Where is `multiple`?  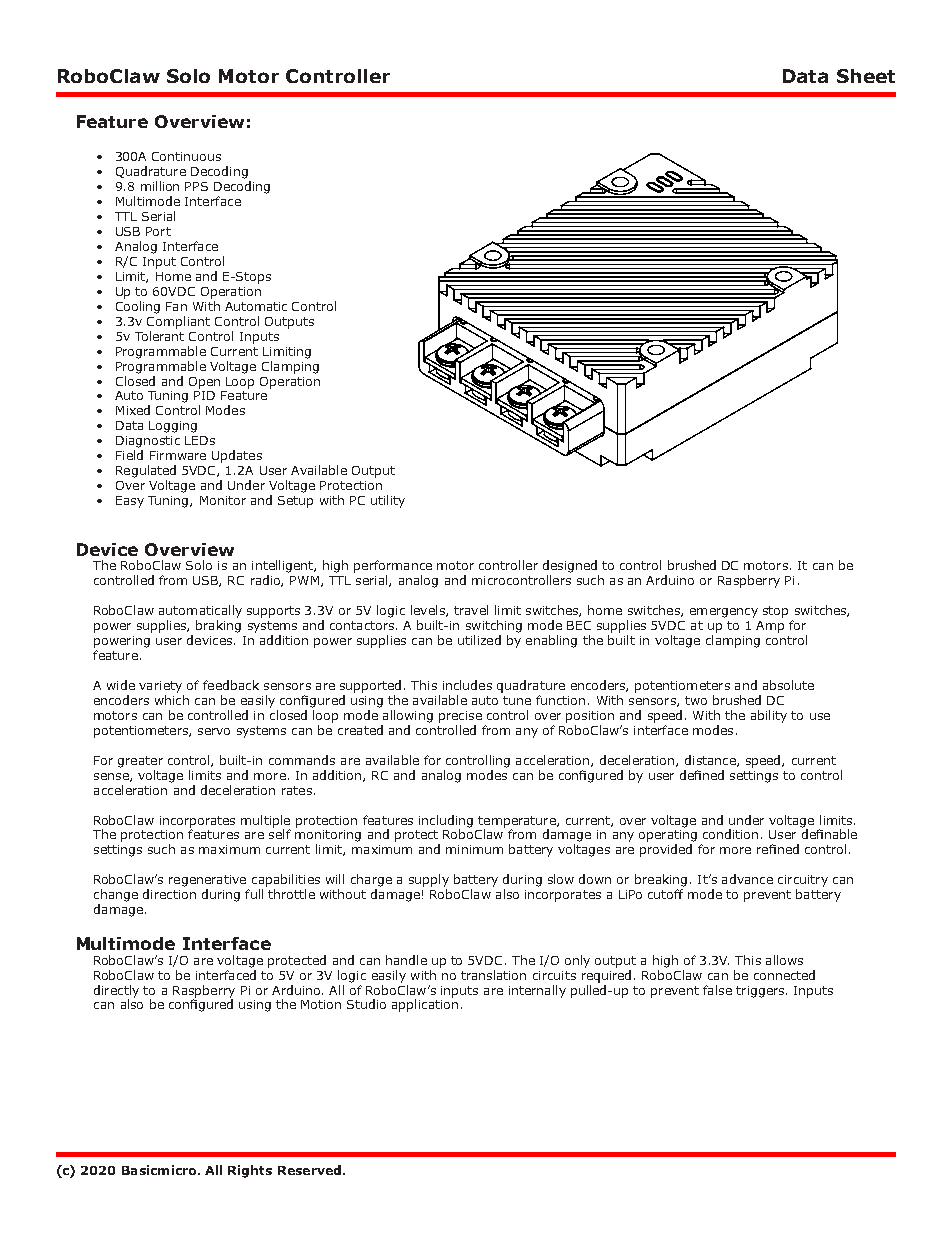
multiple is located at coordinates (265, 821).
